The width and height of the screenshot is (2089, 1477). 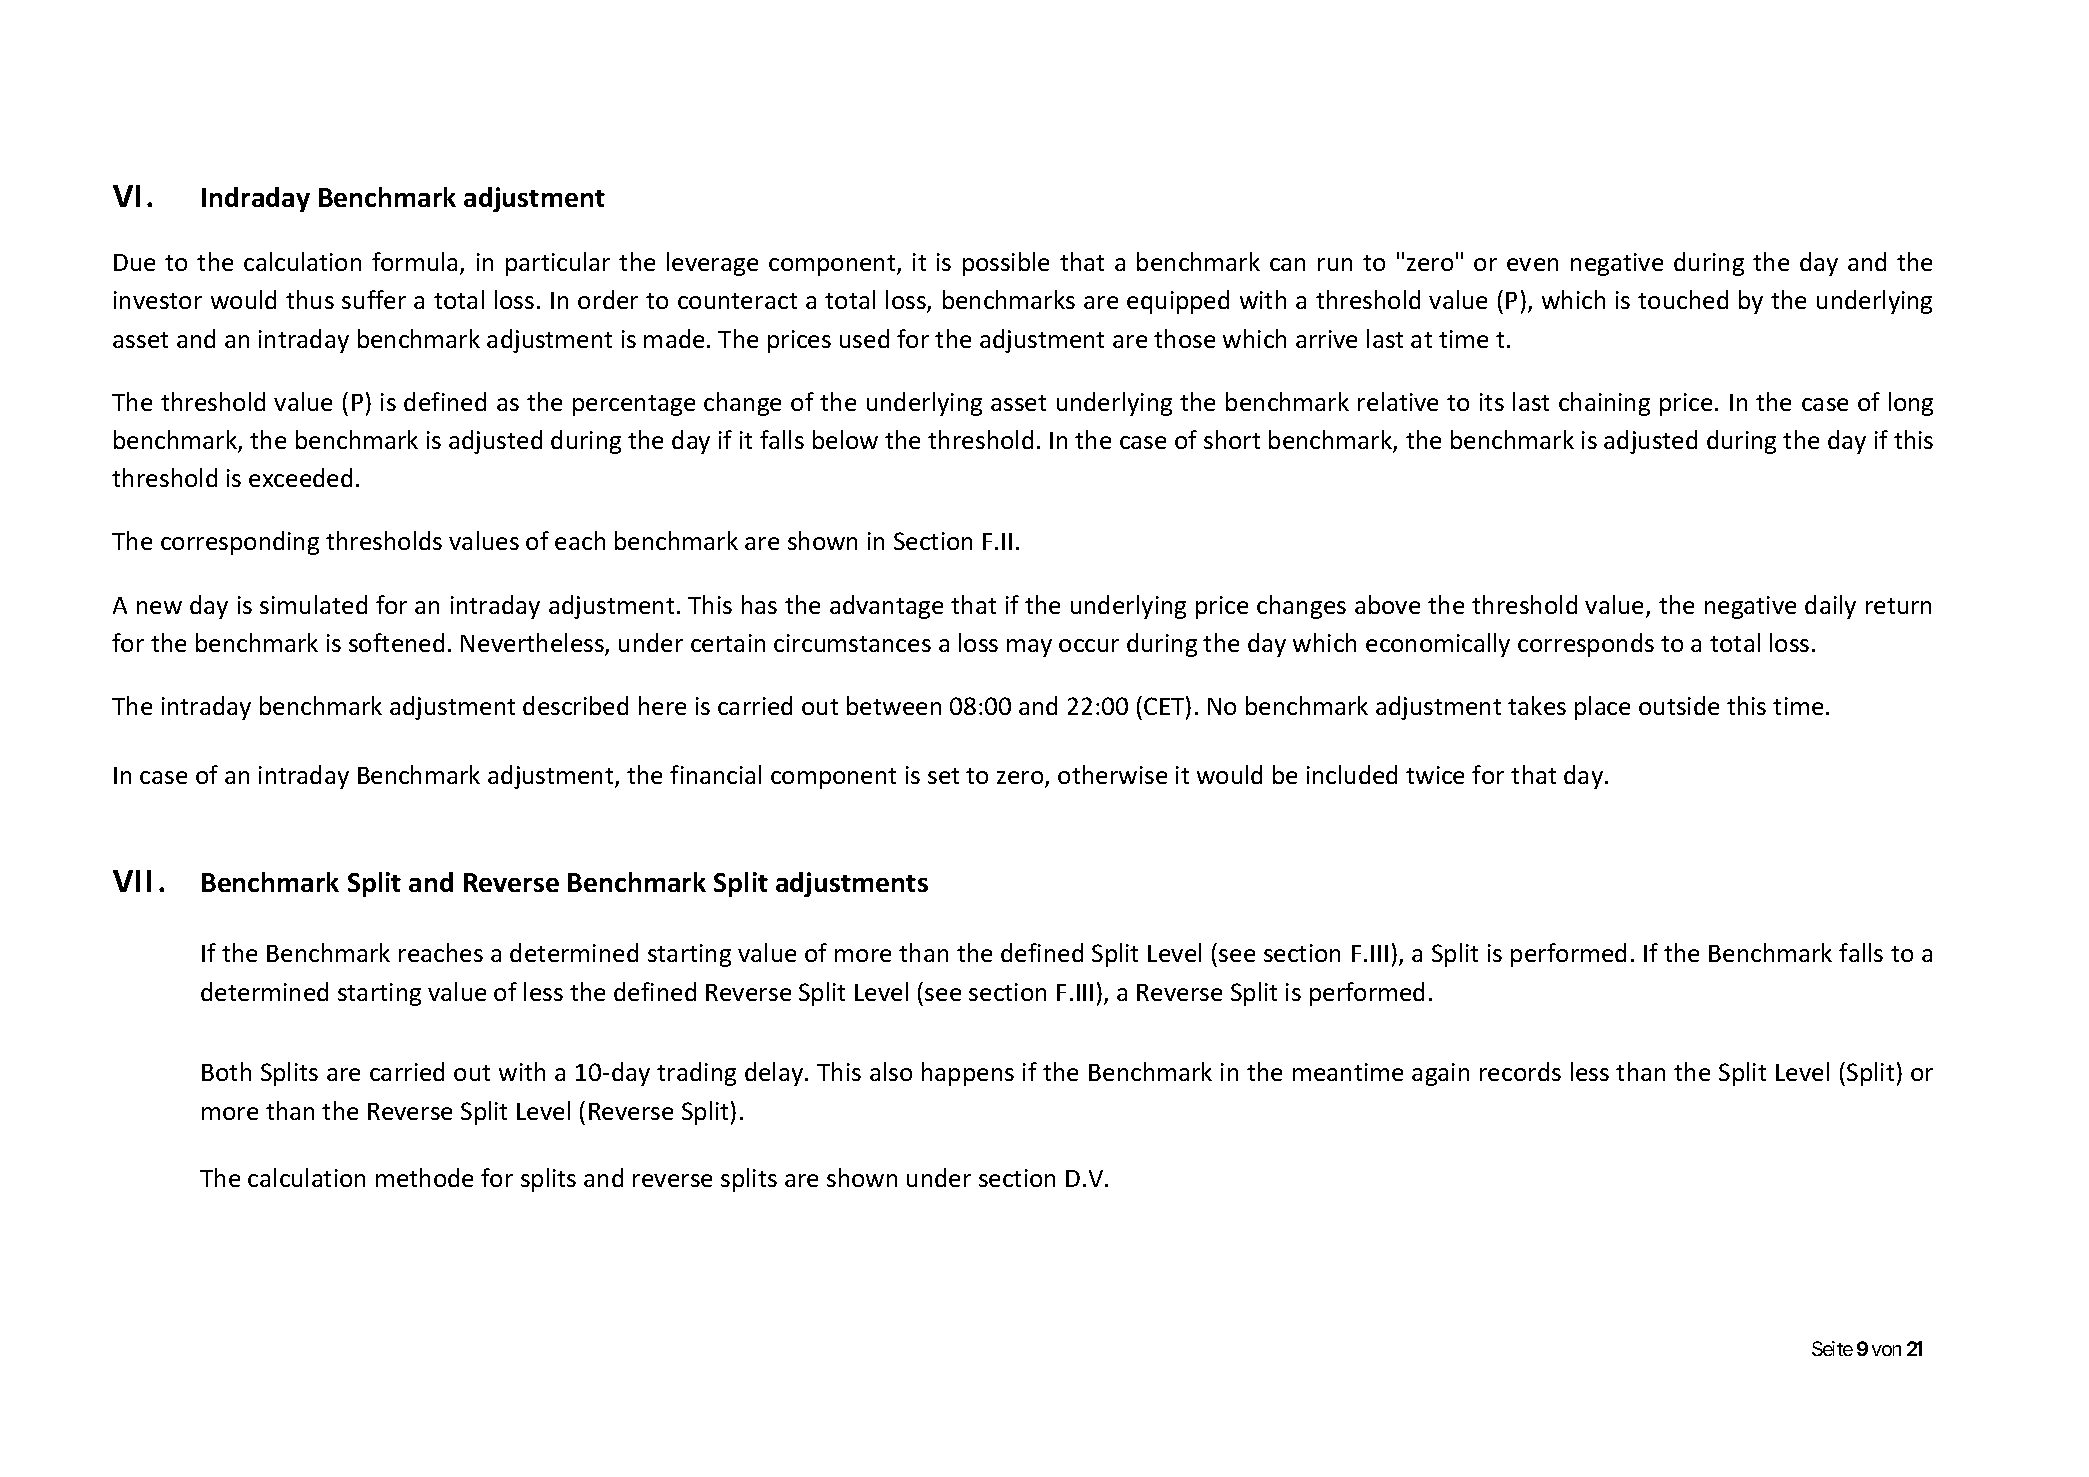 I want to click on happens, so click(x=968, y=1074).
